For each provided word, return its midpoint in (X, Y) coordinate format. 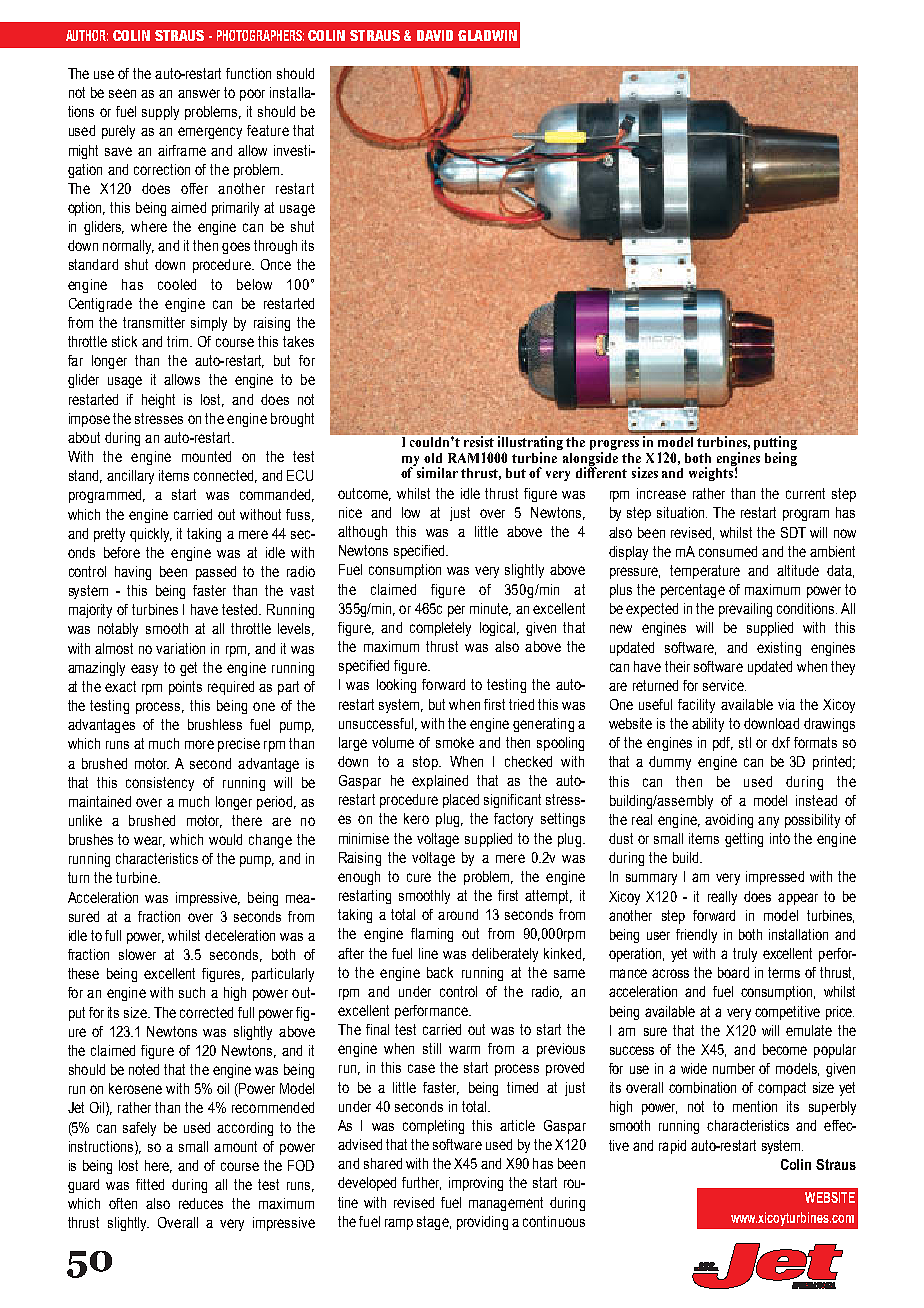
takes (298, 341)
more (199, 744)
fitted (150, 1184)
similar (436, 471)
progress (614, 446)
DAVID (435, 35)
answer (199, 93)
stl (745, 742)
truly (745, 955)
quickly (151, 535)
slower (137, 954)
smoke (455, 742)
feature (268, 130)
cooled (177, 284)
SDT (793, 532)
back (440, 972)
